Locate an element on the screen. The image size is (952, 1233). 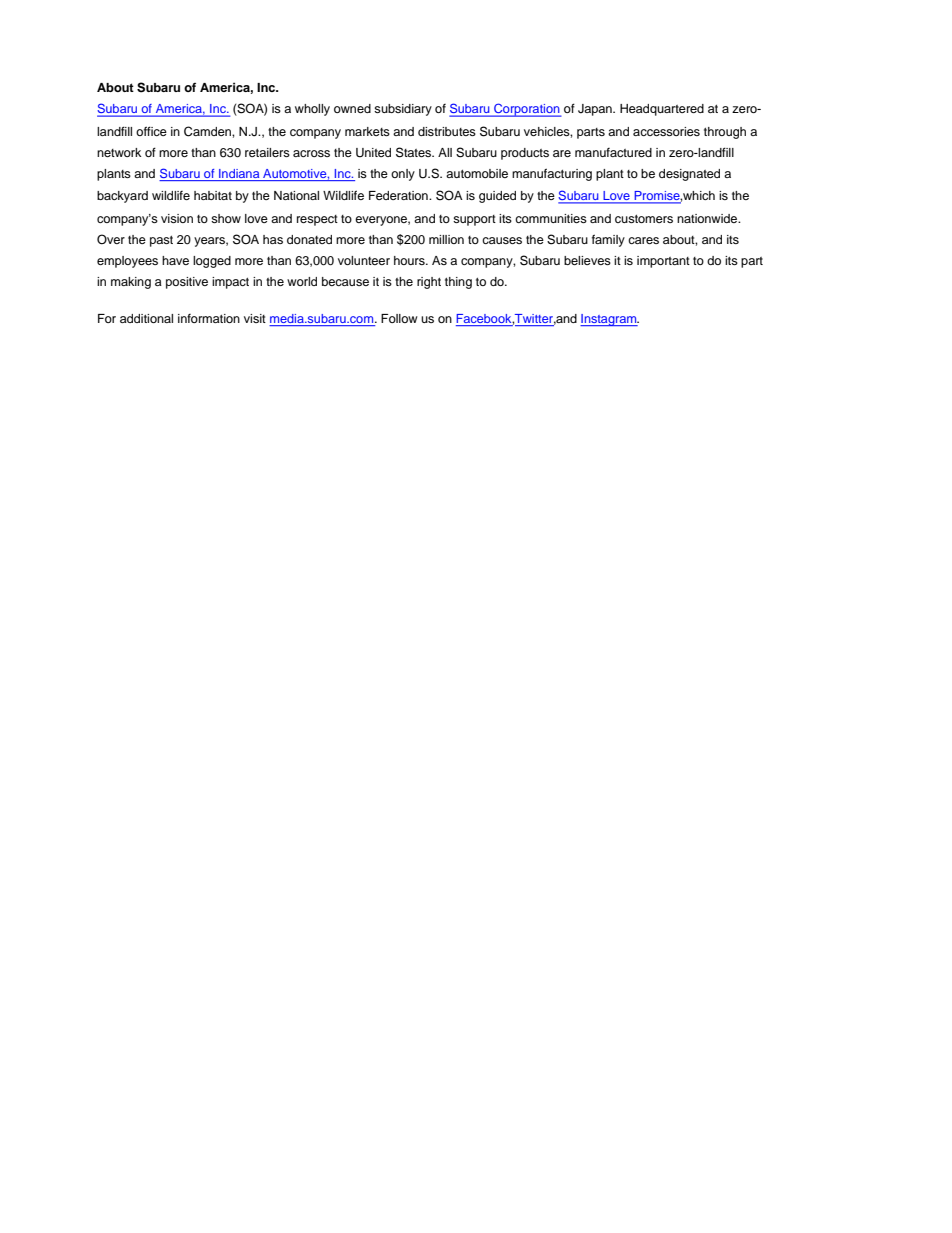
customers is located at coordinates (644, 219).
